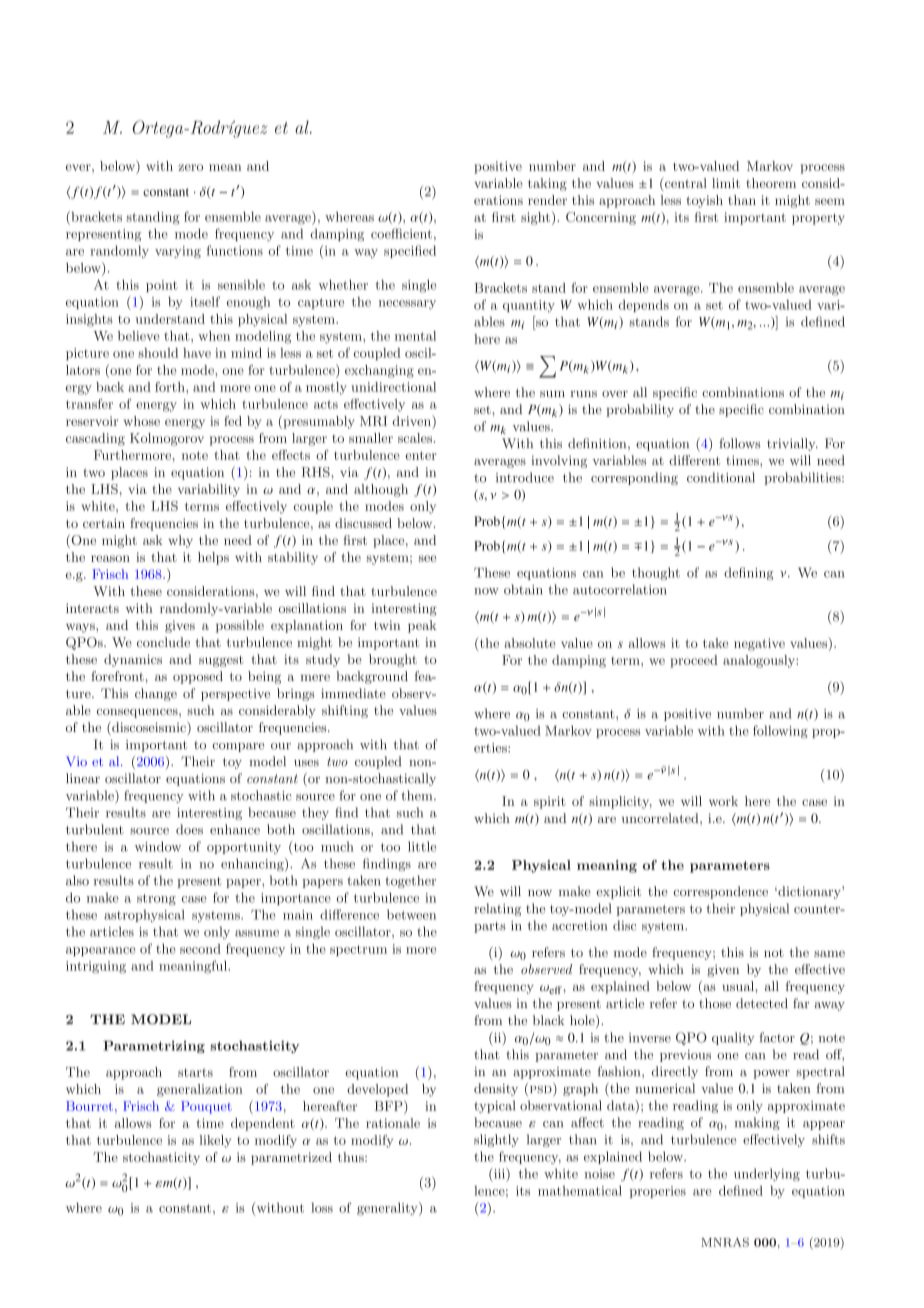 This image has width=924, height=1308. I want to click on brought, so click(393, 660).
